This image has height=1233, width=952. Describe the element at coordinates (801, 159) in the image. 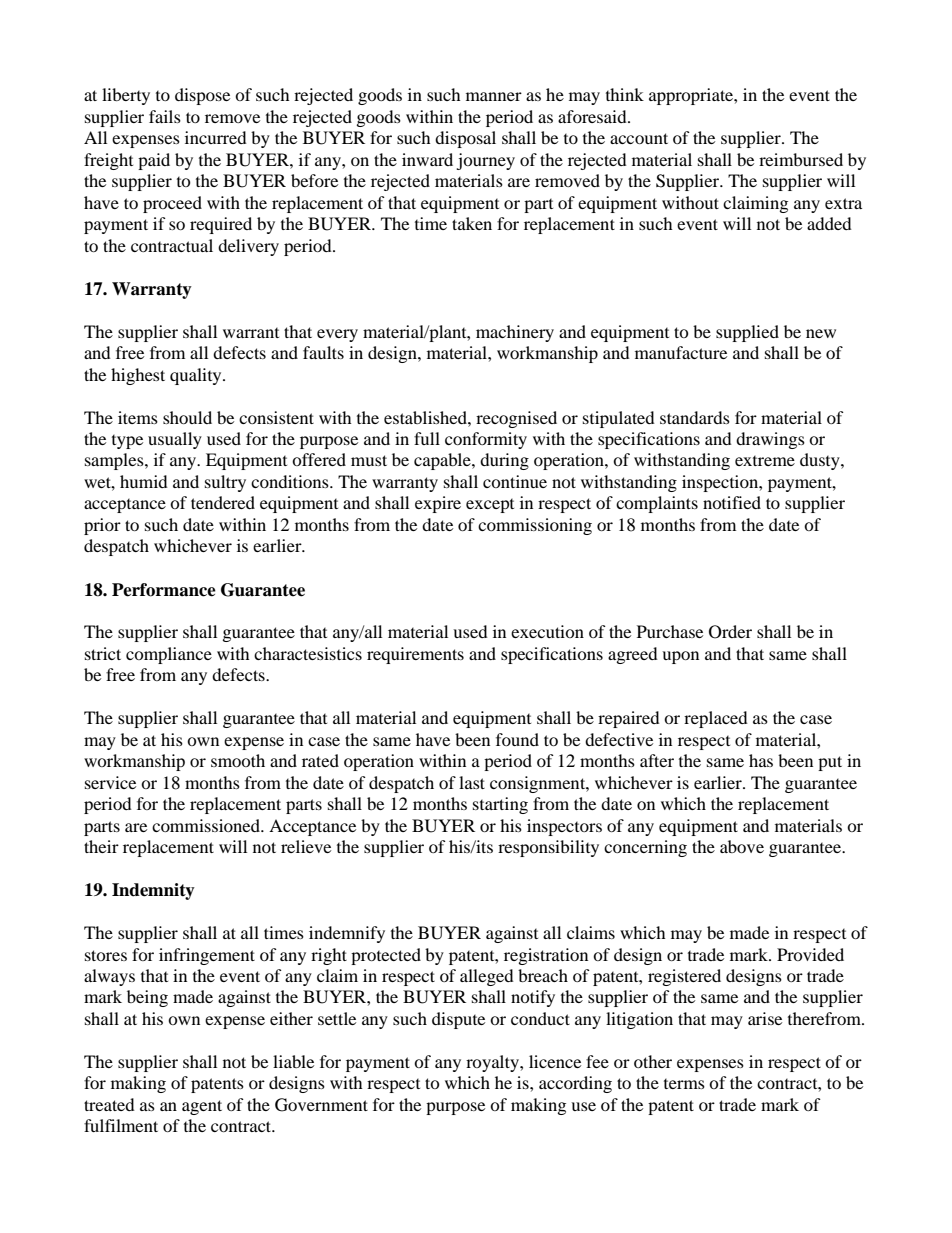

I see `reimbursed` at that location.
